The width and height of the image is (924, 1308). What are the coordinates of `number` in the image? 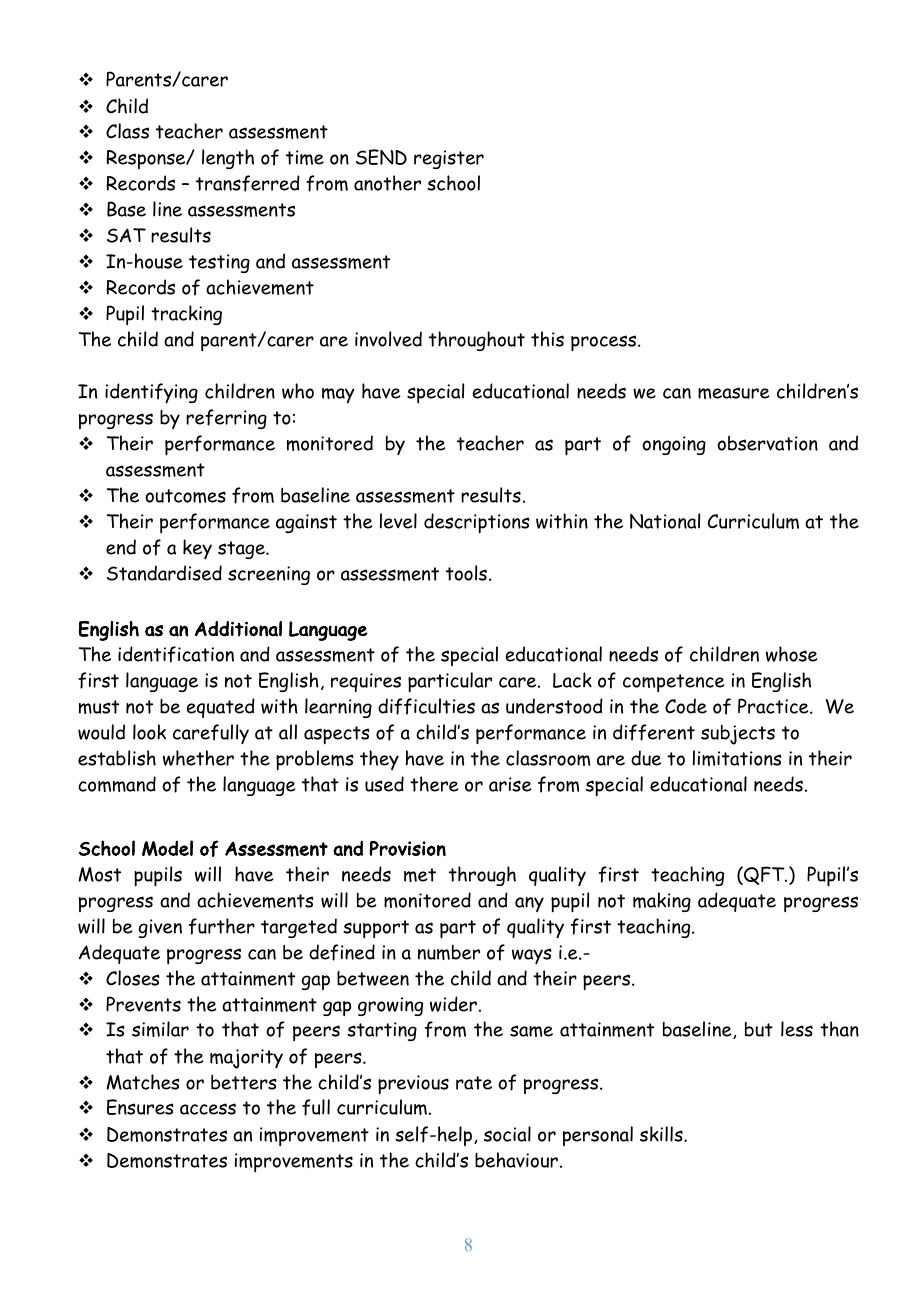 It's located at (449, 952).
